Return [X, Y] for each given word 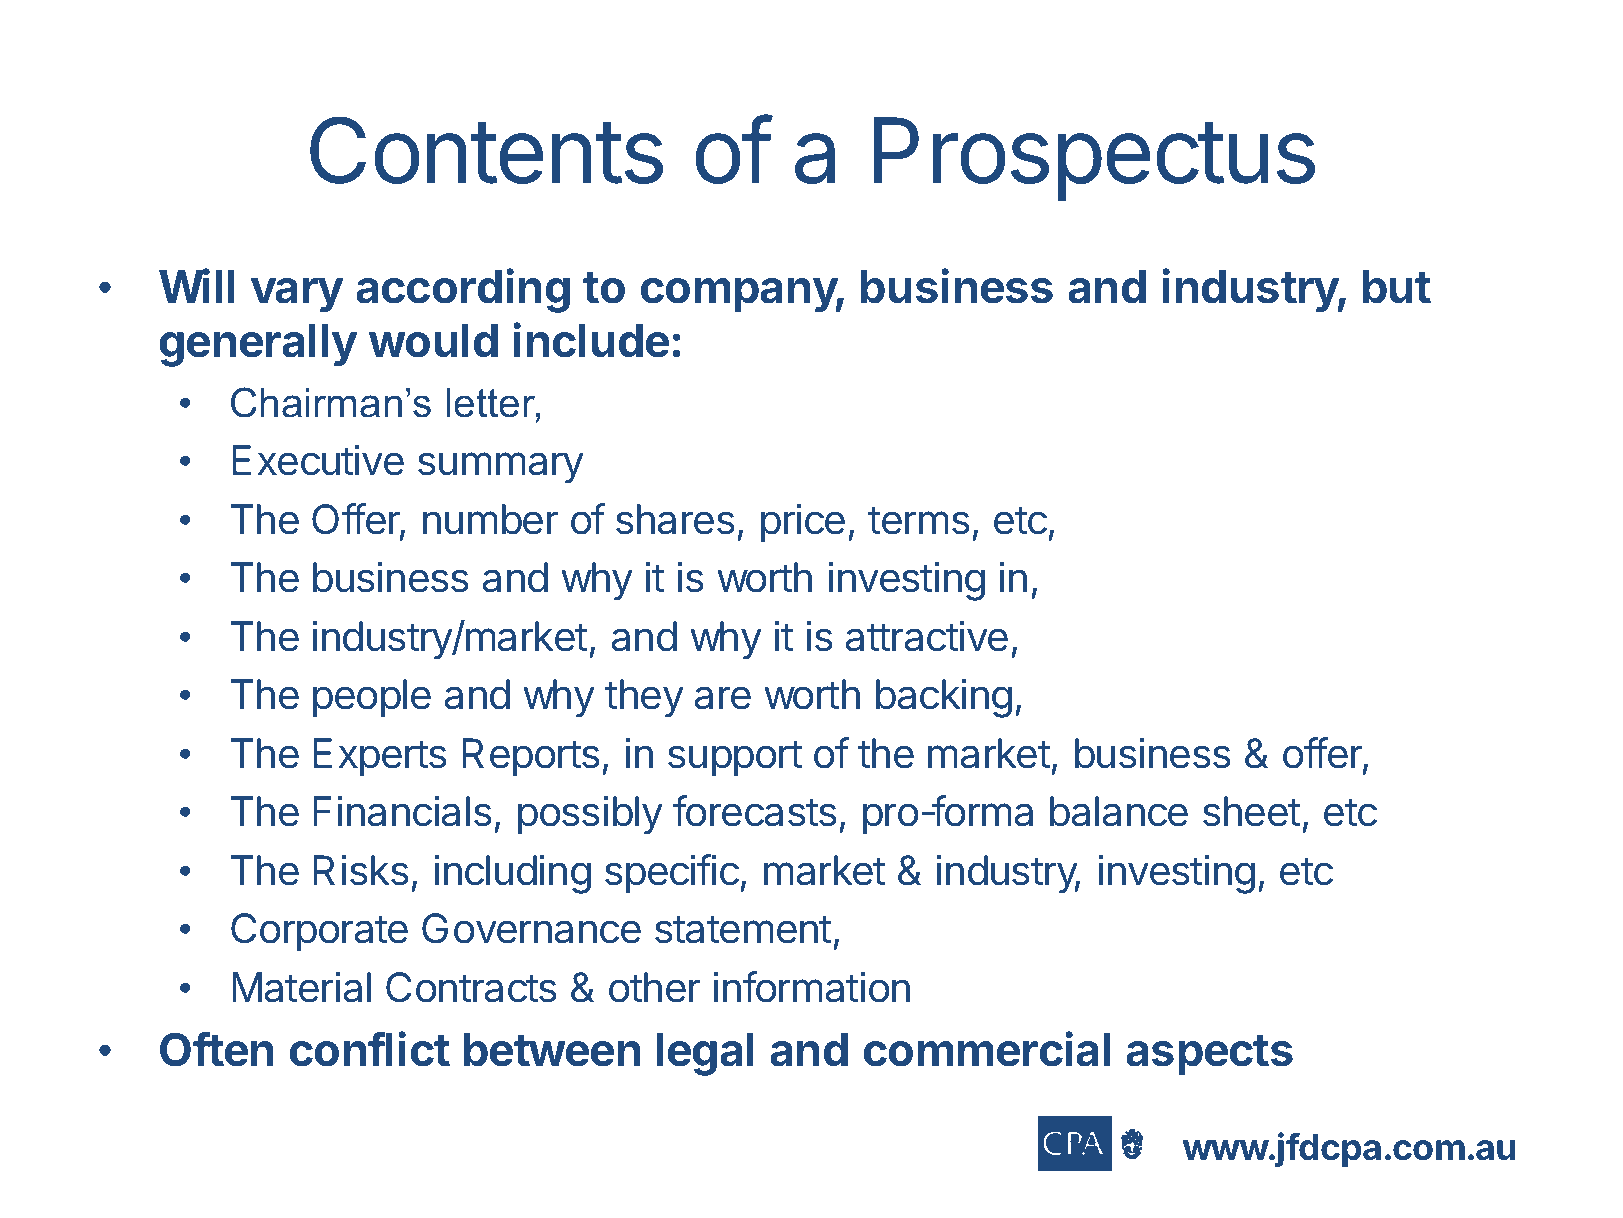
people [372, 698]
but [1397, 287]
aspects [1209, 1055]
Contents [486, 150]
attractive [927, 636]
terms [919, 520]
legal [705, 1054]
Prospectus [1094, 159]
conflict [370, 1049]
